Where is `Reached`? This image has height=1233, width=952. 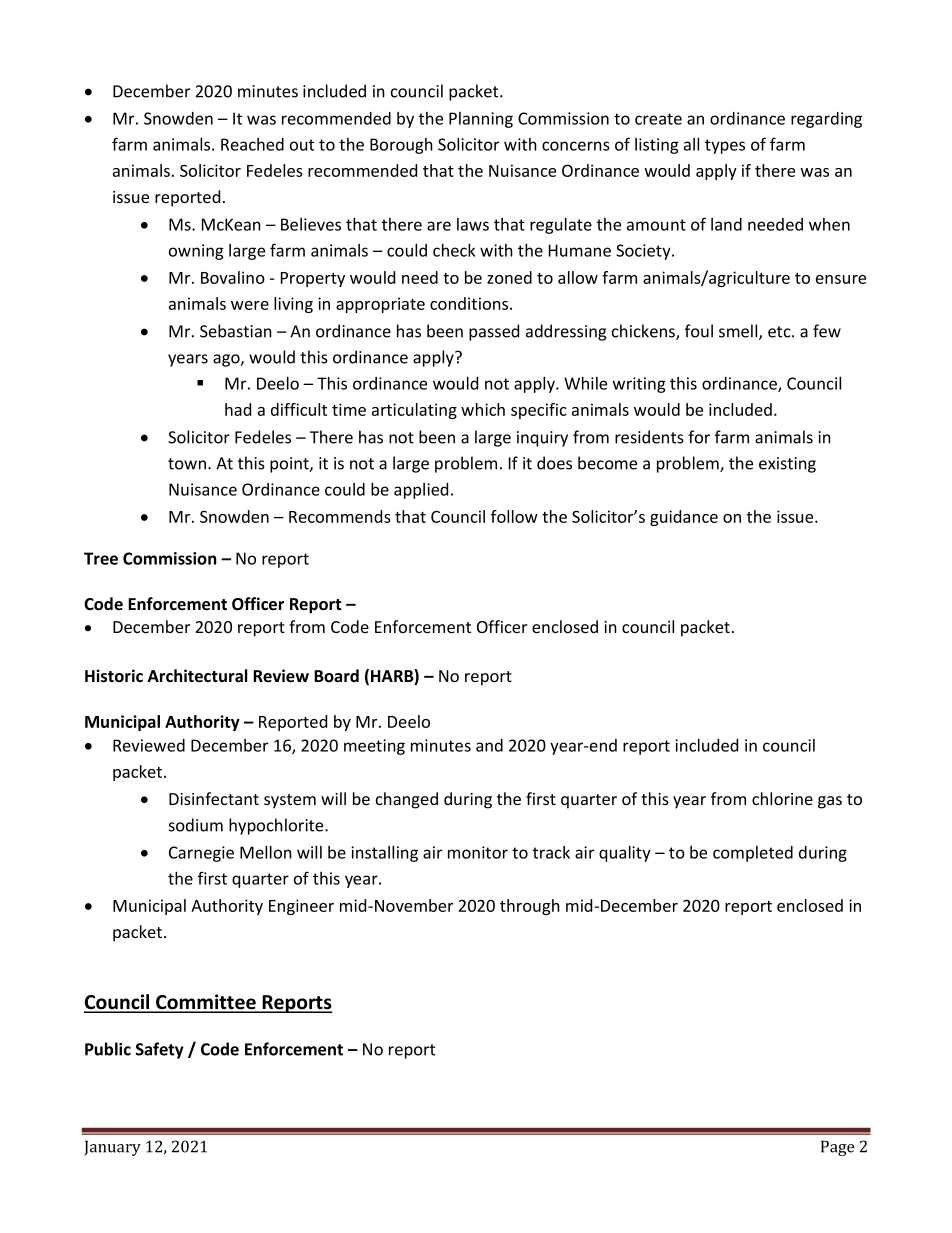 Reached is located at coordinates (252, 144).
